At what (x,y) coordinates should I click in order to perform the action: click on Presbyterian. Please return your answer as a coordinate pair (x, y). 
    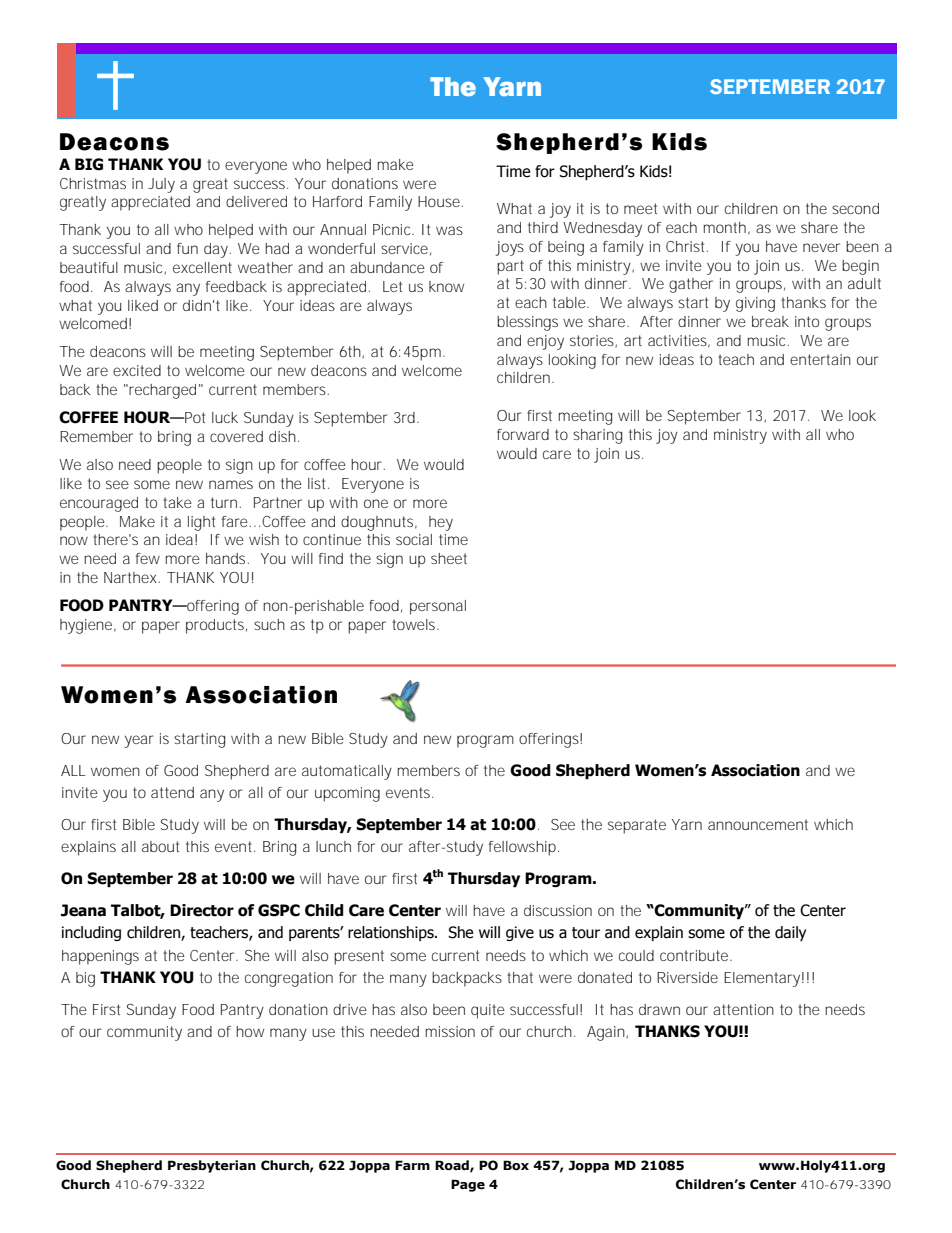
    Looking at the image, I should click on (212, 1166).
